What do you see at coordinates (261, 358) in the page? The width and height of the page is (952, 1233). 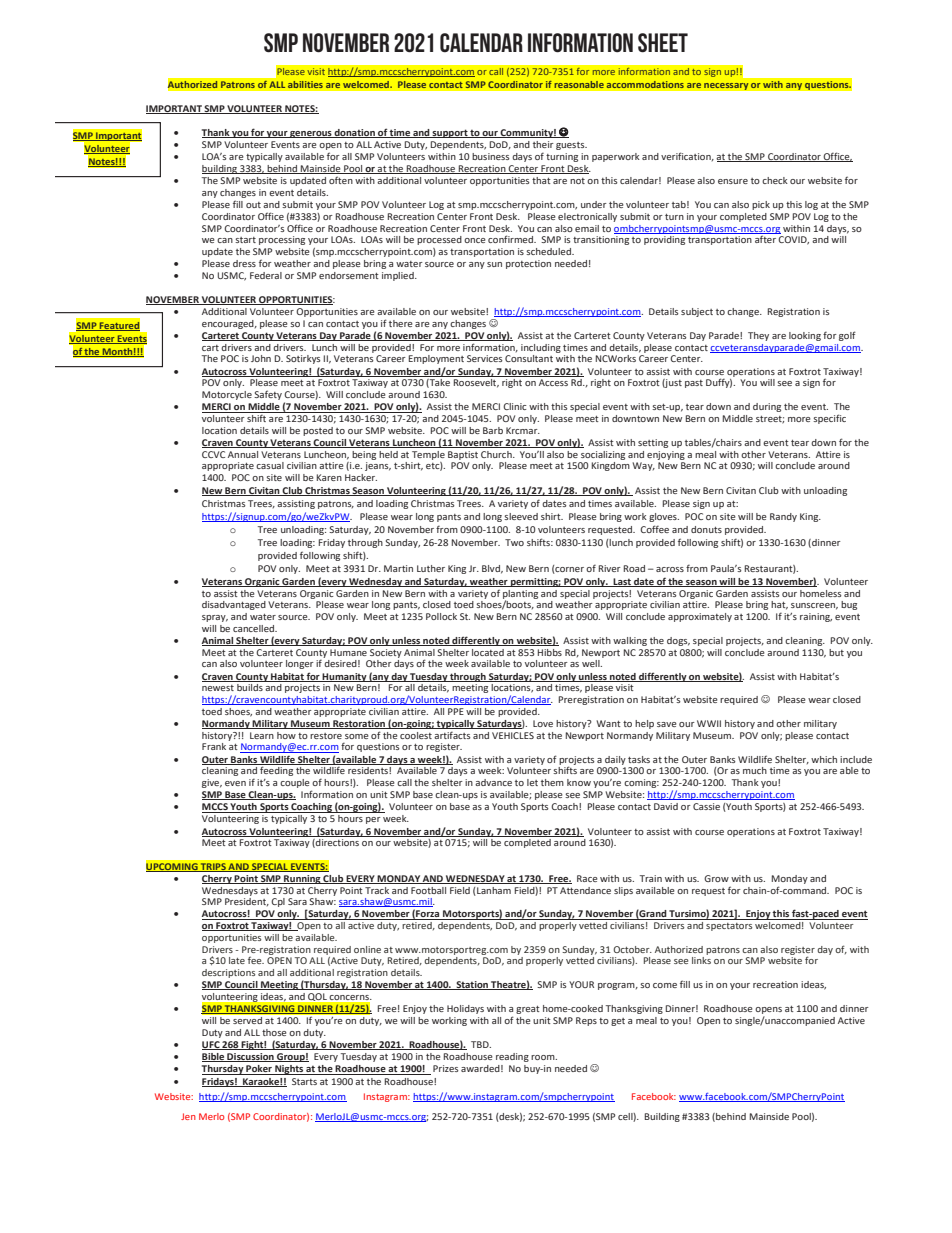 I see `John` at bounding box center [261, 358].
